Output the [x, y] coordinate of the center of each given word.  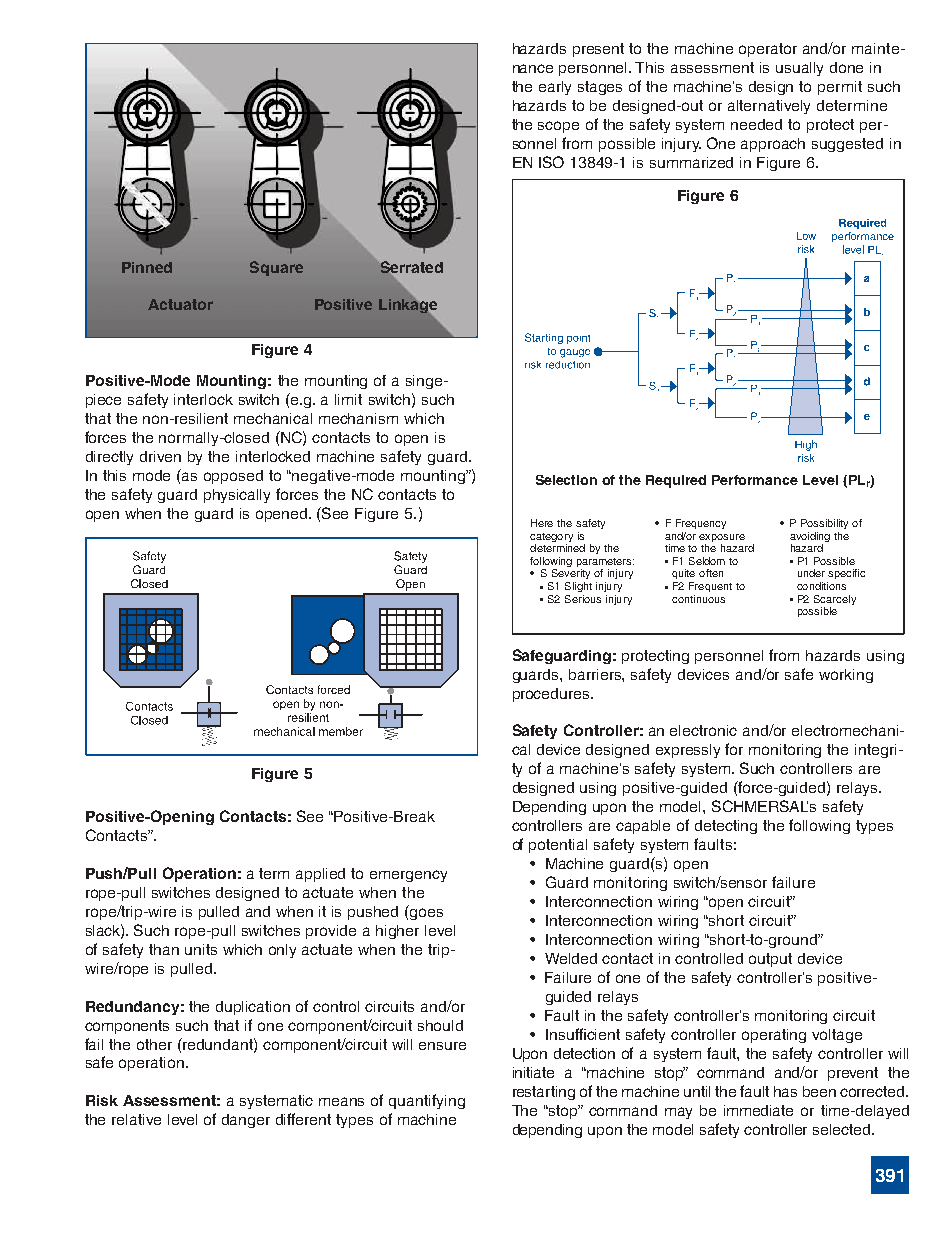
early [555, 88]
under [811, 573]
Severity [571, 574]
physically [237, 496]
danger [246, 1121]
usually [799, 69]
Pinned [147, 267]
